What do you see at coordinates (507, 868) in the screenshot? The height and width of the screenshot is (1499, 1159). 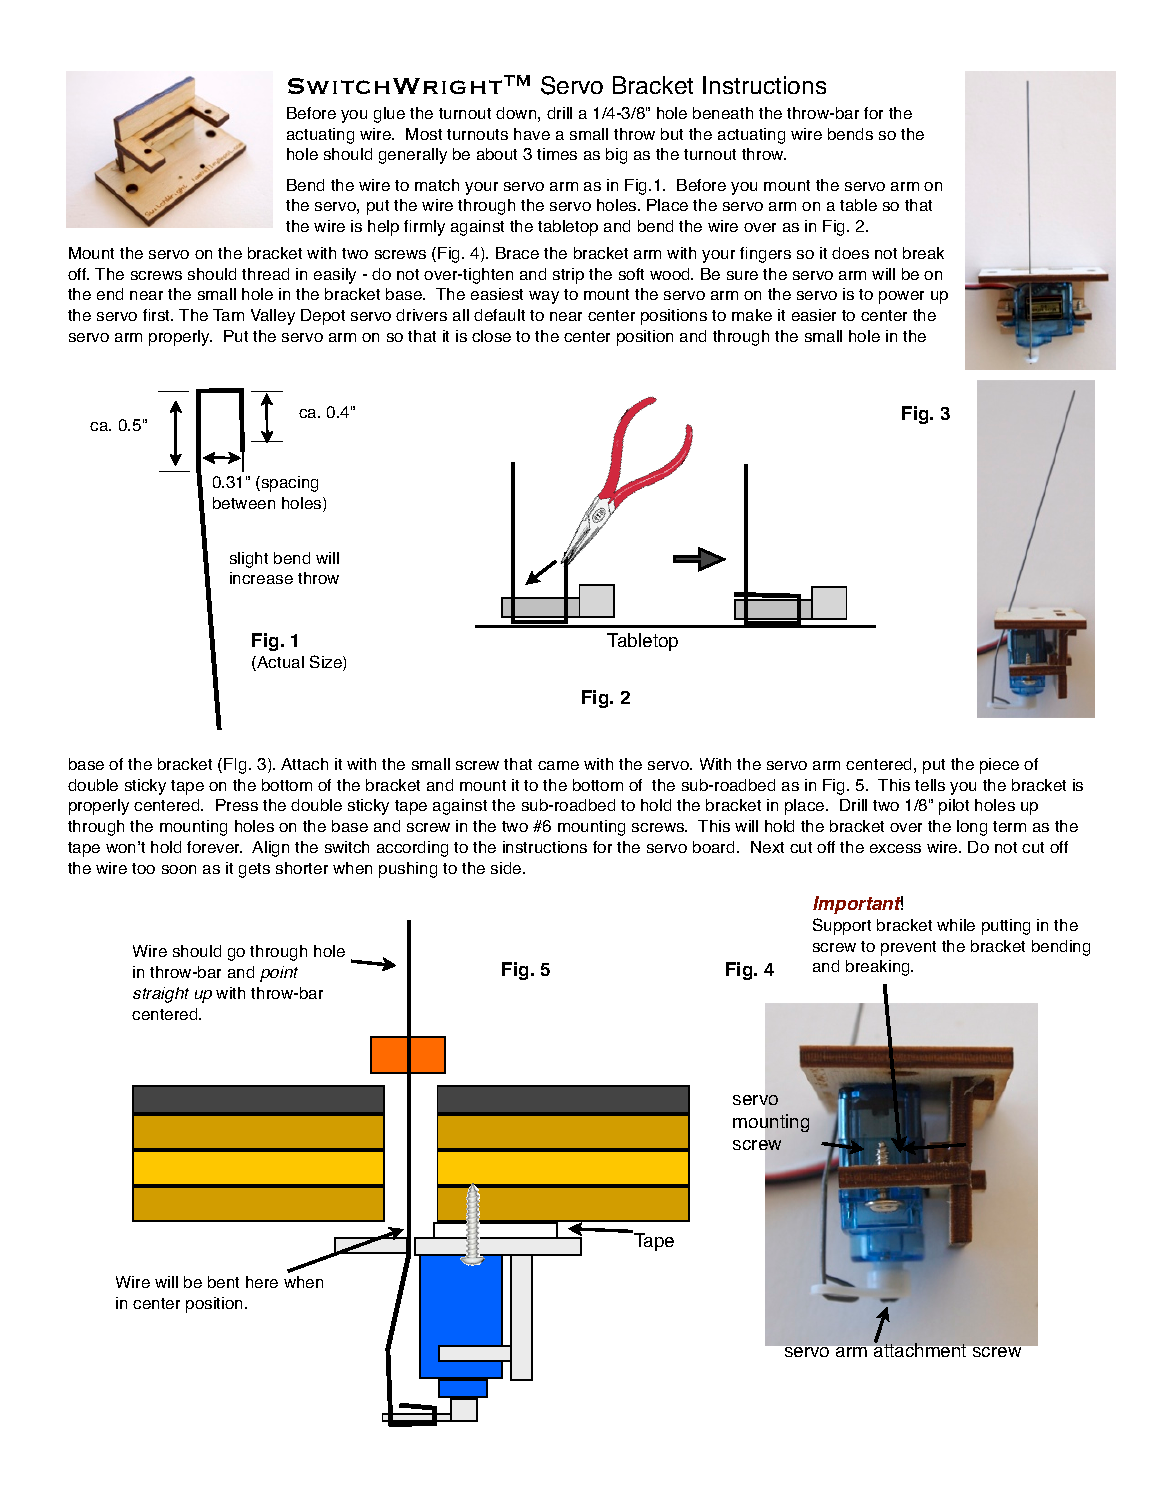 I see `side` at bounding box center [507, 868].
